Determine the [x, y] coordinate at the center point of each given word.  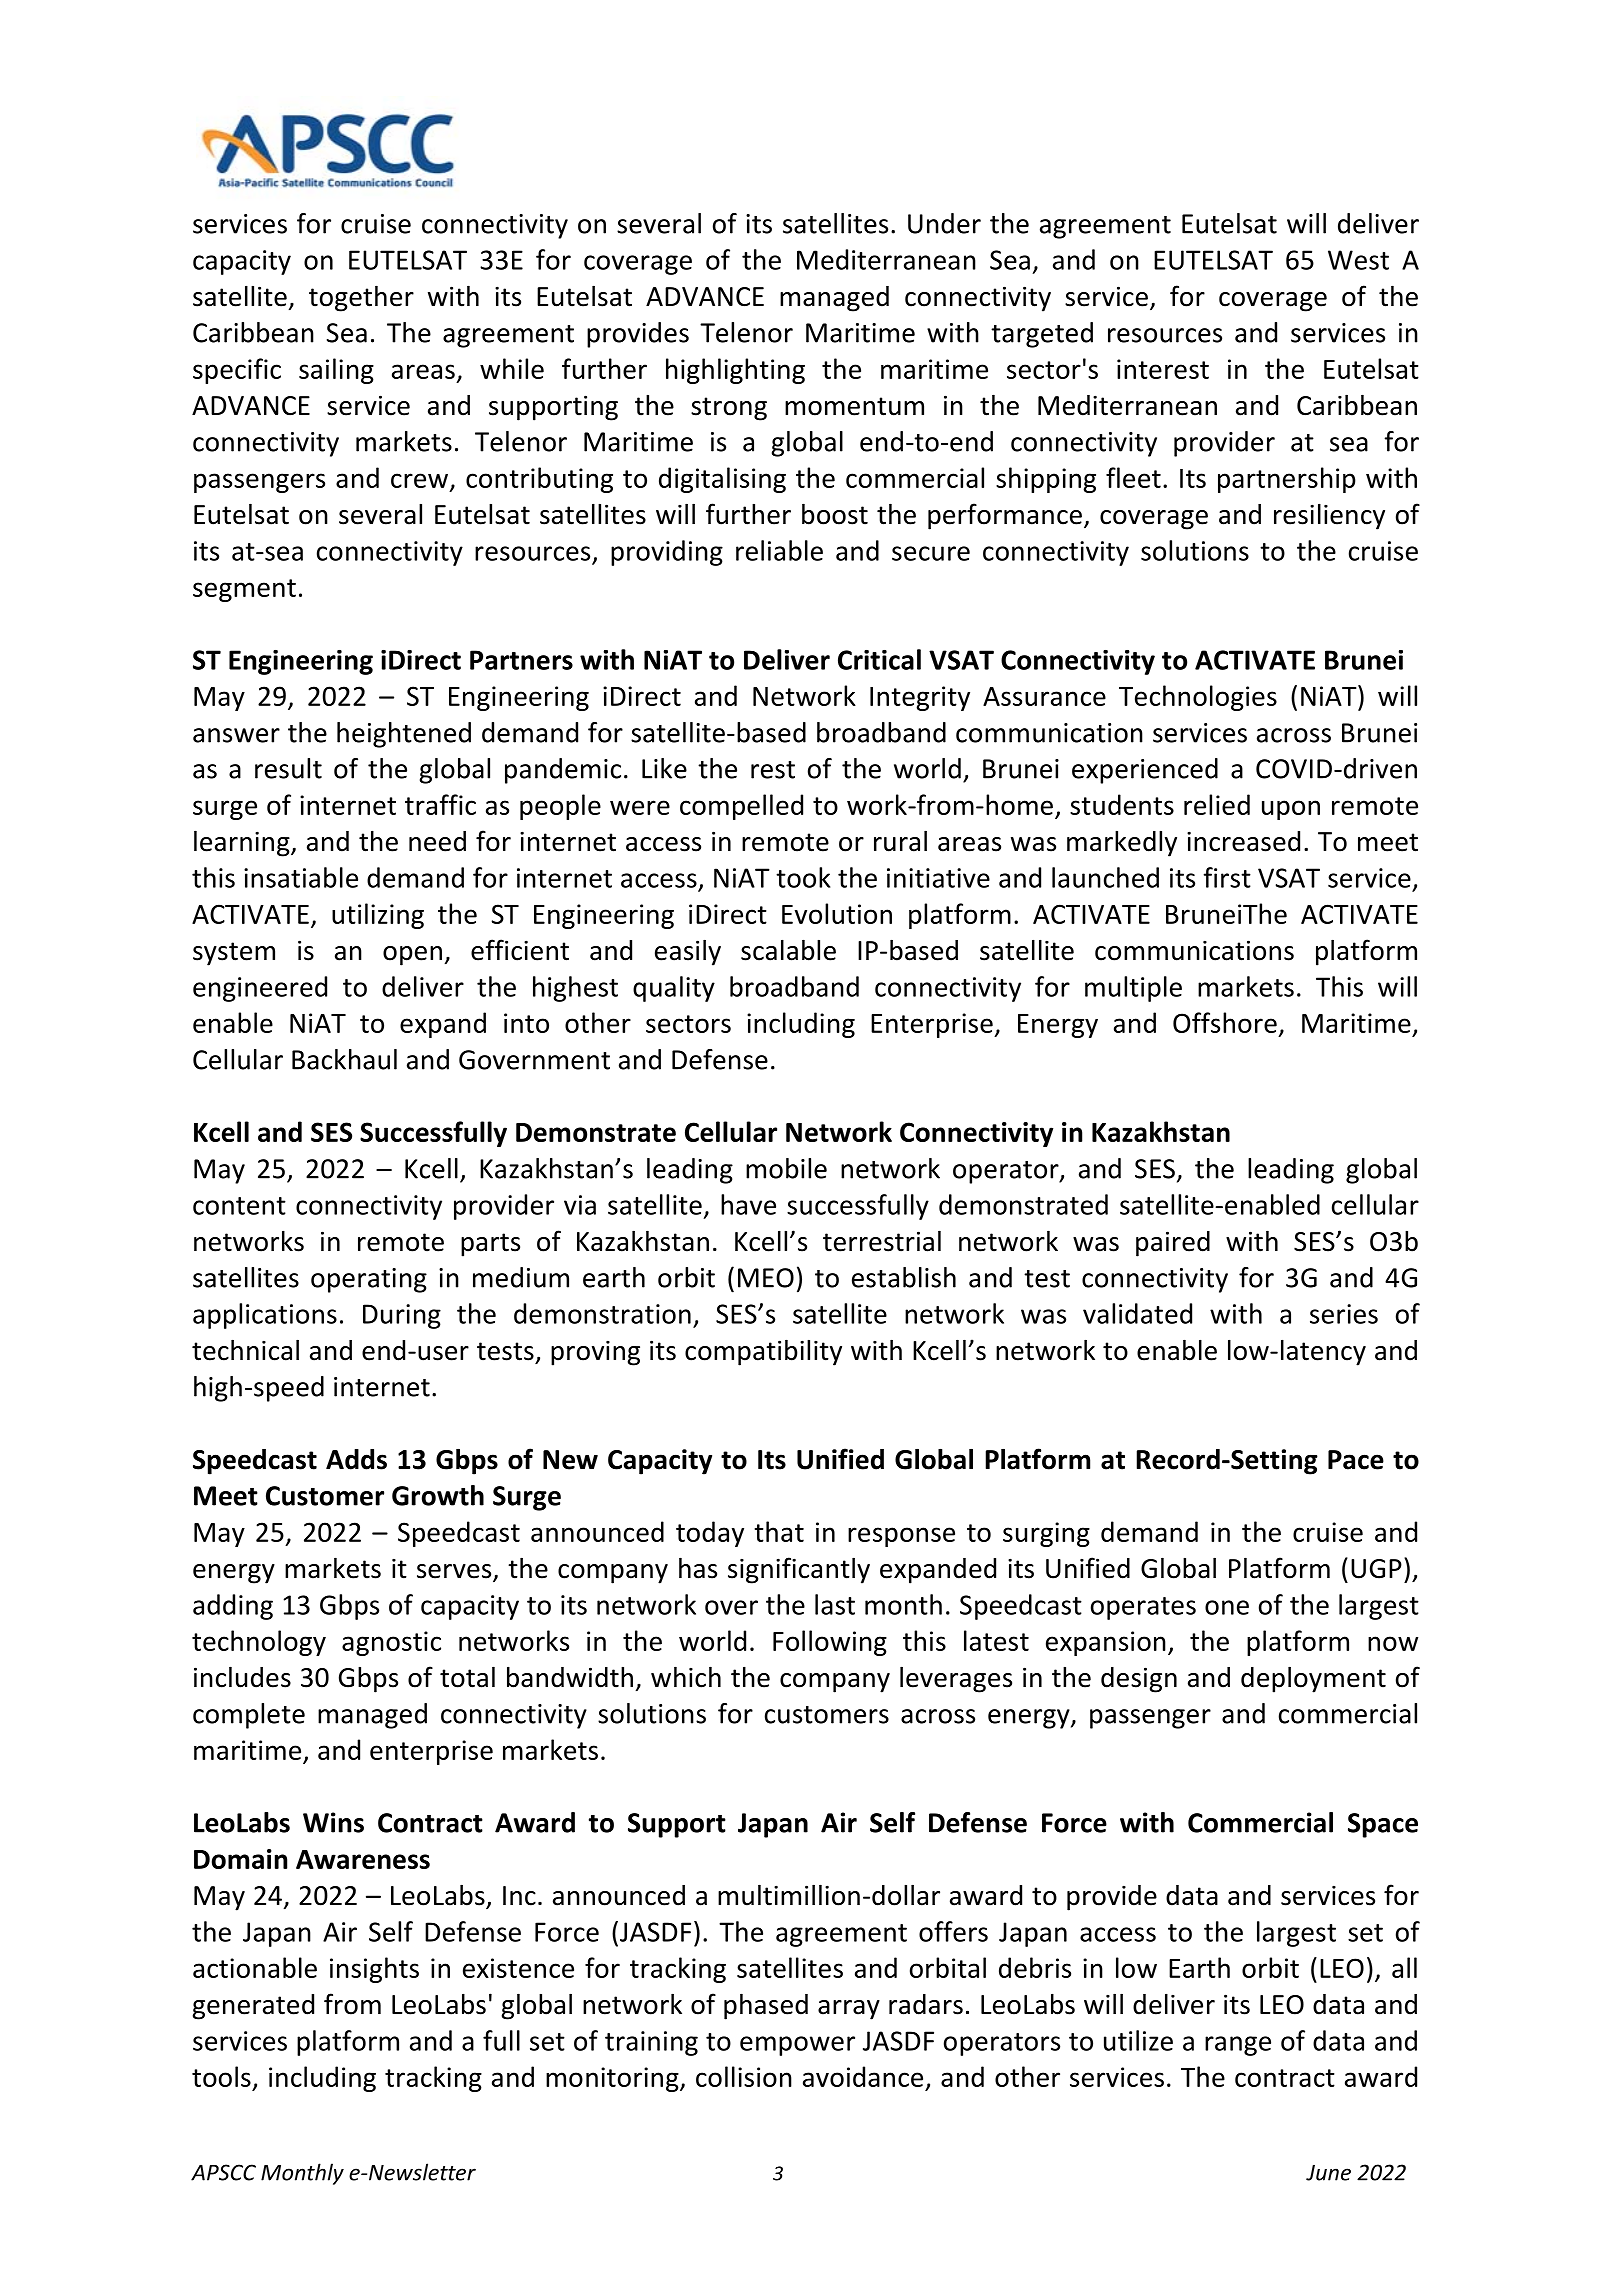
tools [221, 2076]
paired [1173, 1244]
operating [369, 1280]
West [1358, 260]
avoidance [863, 2076]
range [1238, 2046]
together [361, 298]
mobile [786, 1168]
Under [944, 223]
